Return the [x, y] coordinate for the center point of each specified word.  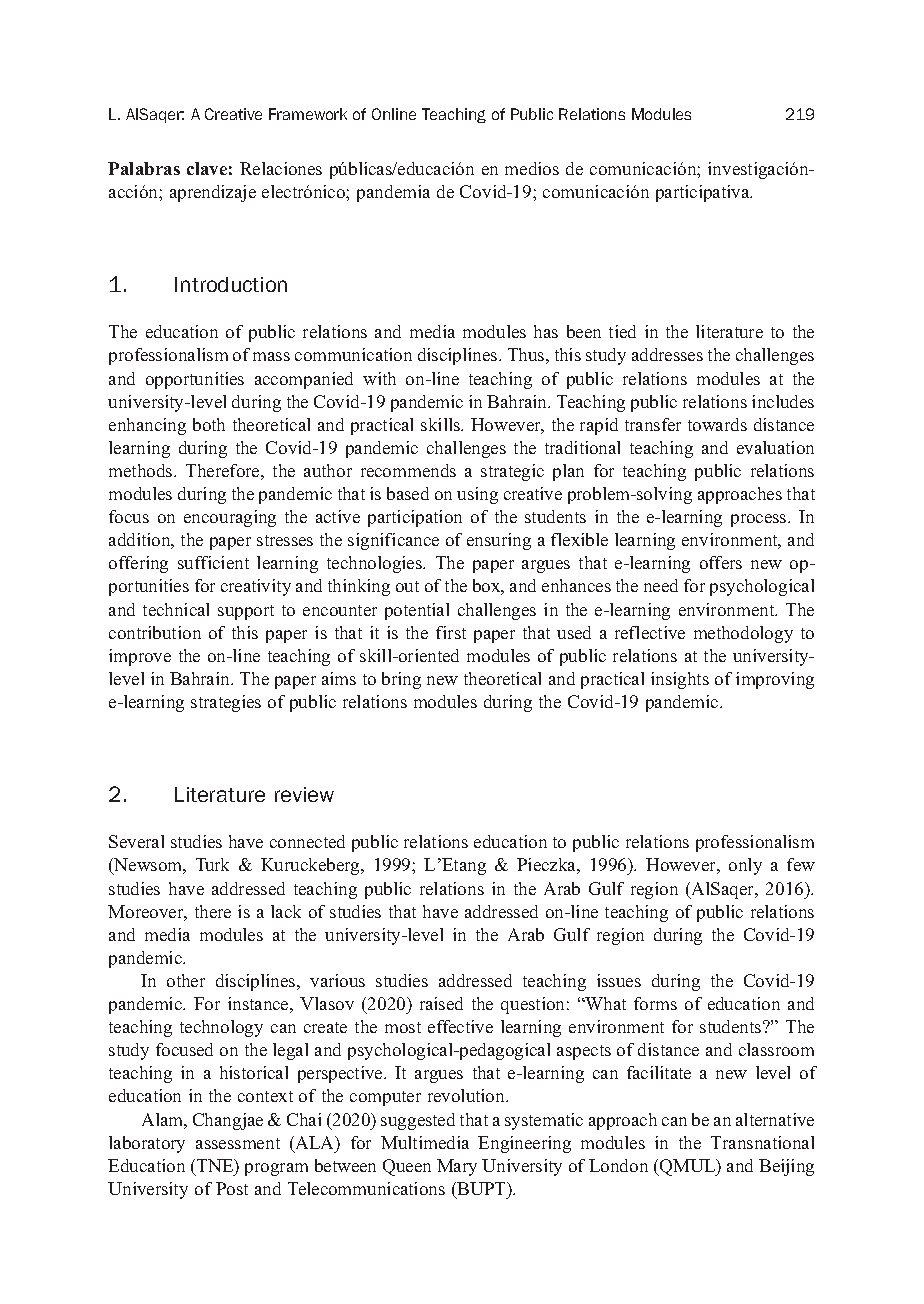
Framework [308, 114]
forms [655, 1003]
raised [441, 1003]
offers [721, 562]
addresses [667, 354]
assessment [238, 1143]
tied [622, 331]
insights [680, 680]
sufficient [213, 562]
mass [271, 356]
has [546, 331]
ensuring [499, 541]
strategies [226, 703]
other [186, 980]
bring [401, 680]
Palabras [144, 168]
